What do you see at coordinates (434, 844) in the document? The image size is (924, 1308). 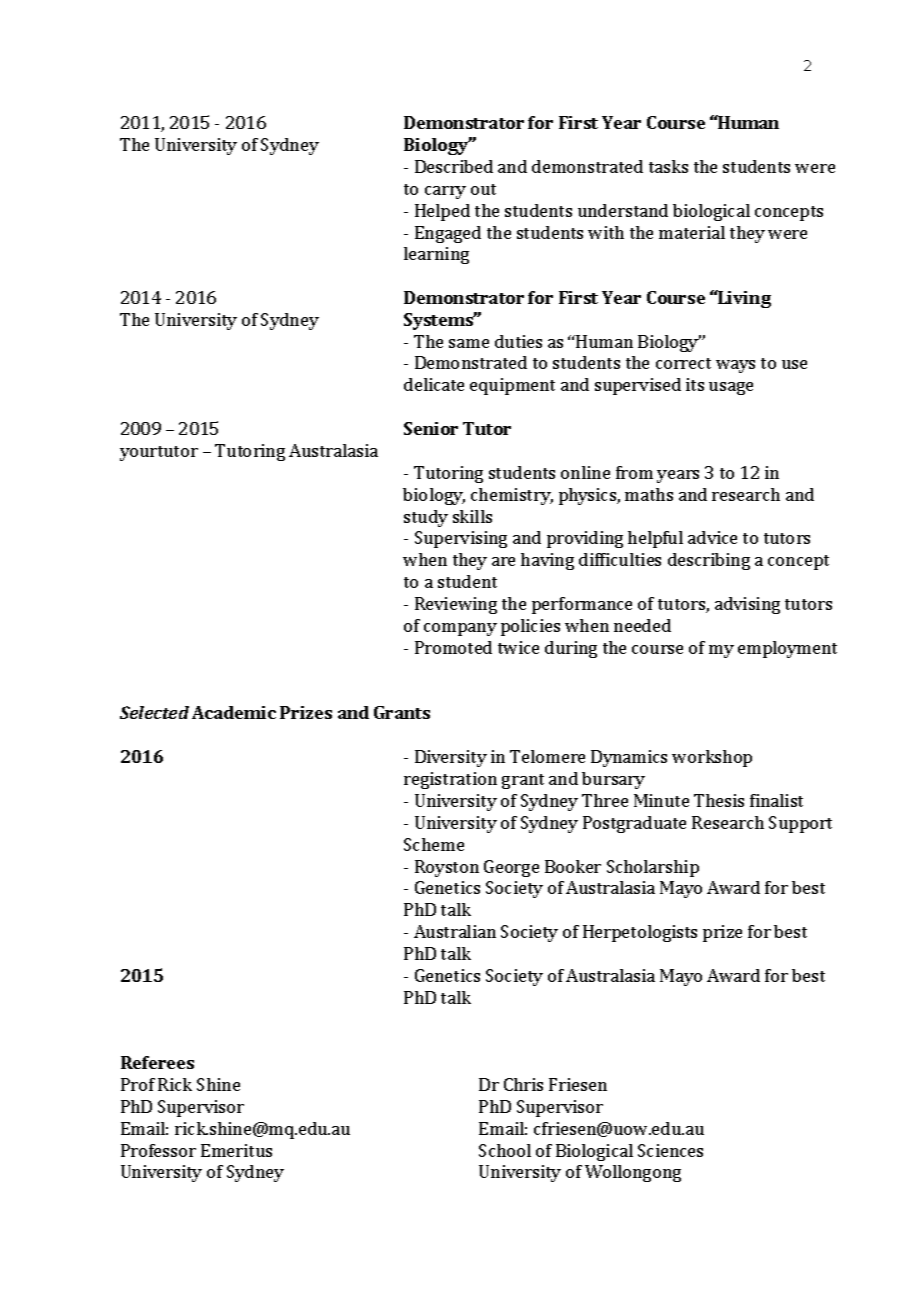 I see `Scheme` at bounding box center [434, 844].
